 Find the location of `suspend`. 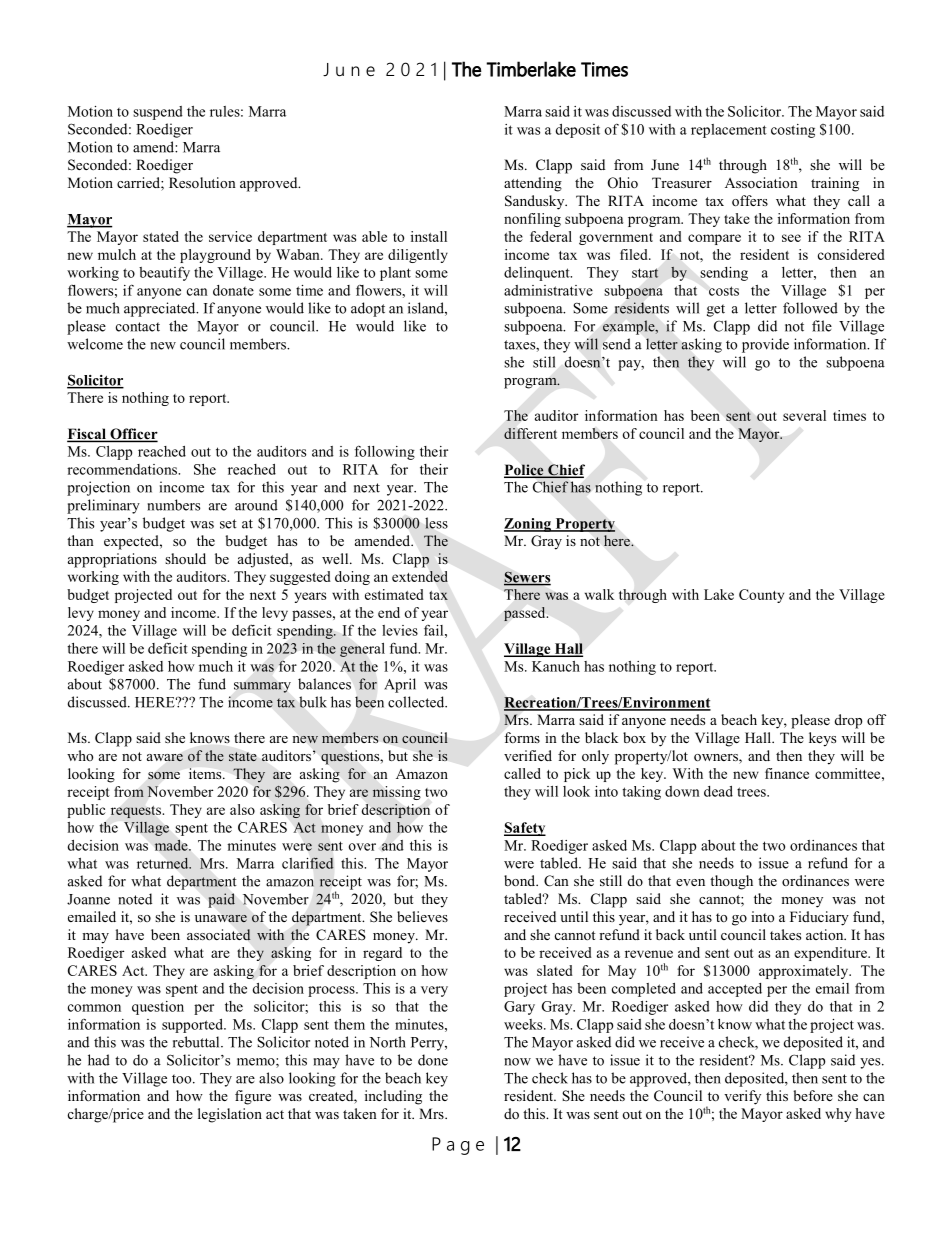

suspend is located at coordinates (158, 113).
